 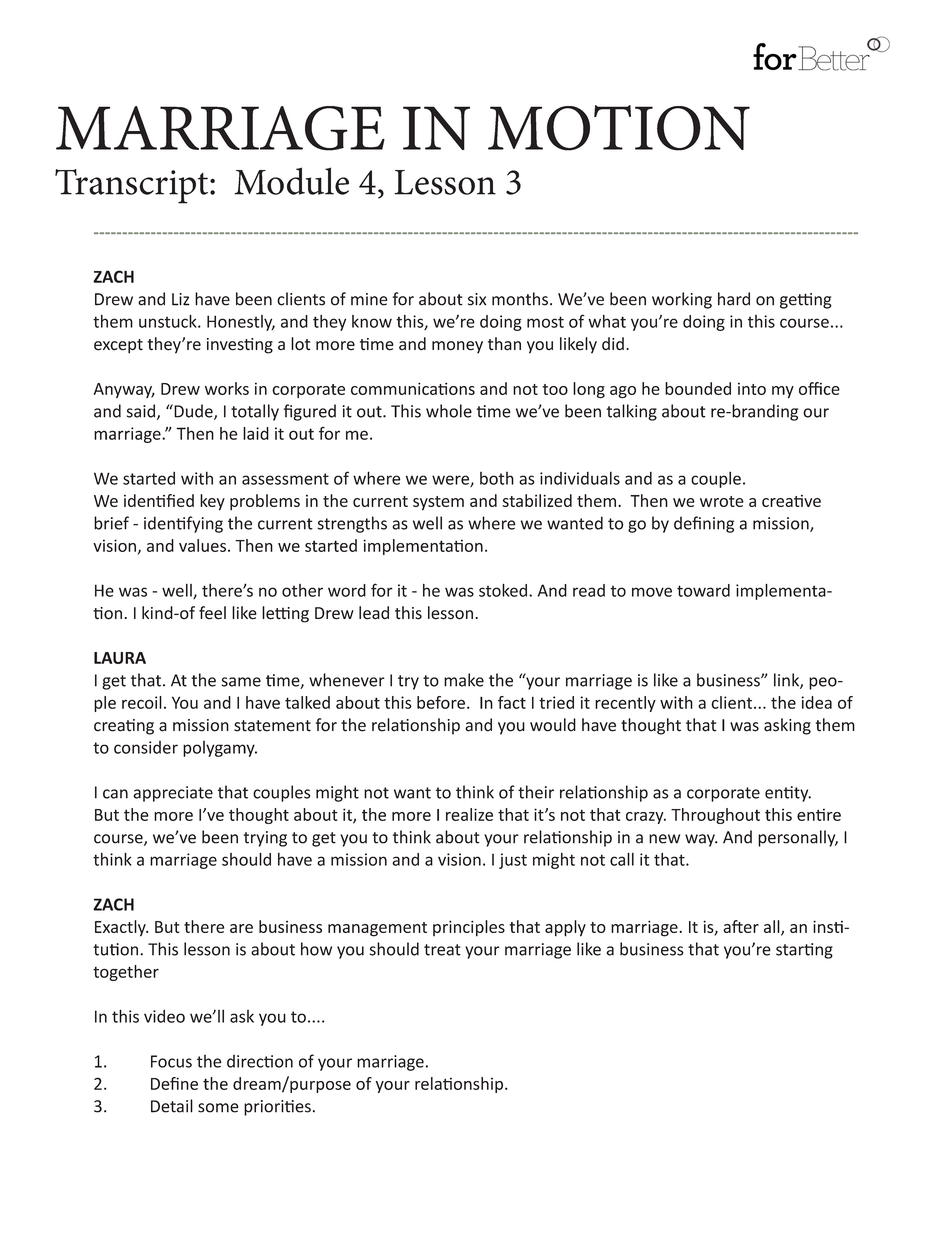 I want to click on six, so click(x=477, y=299).
